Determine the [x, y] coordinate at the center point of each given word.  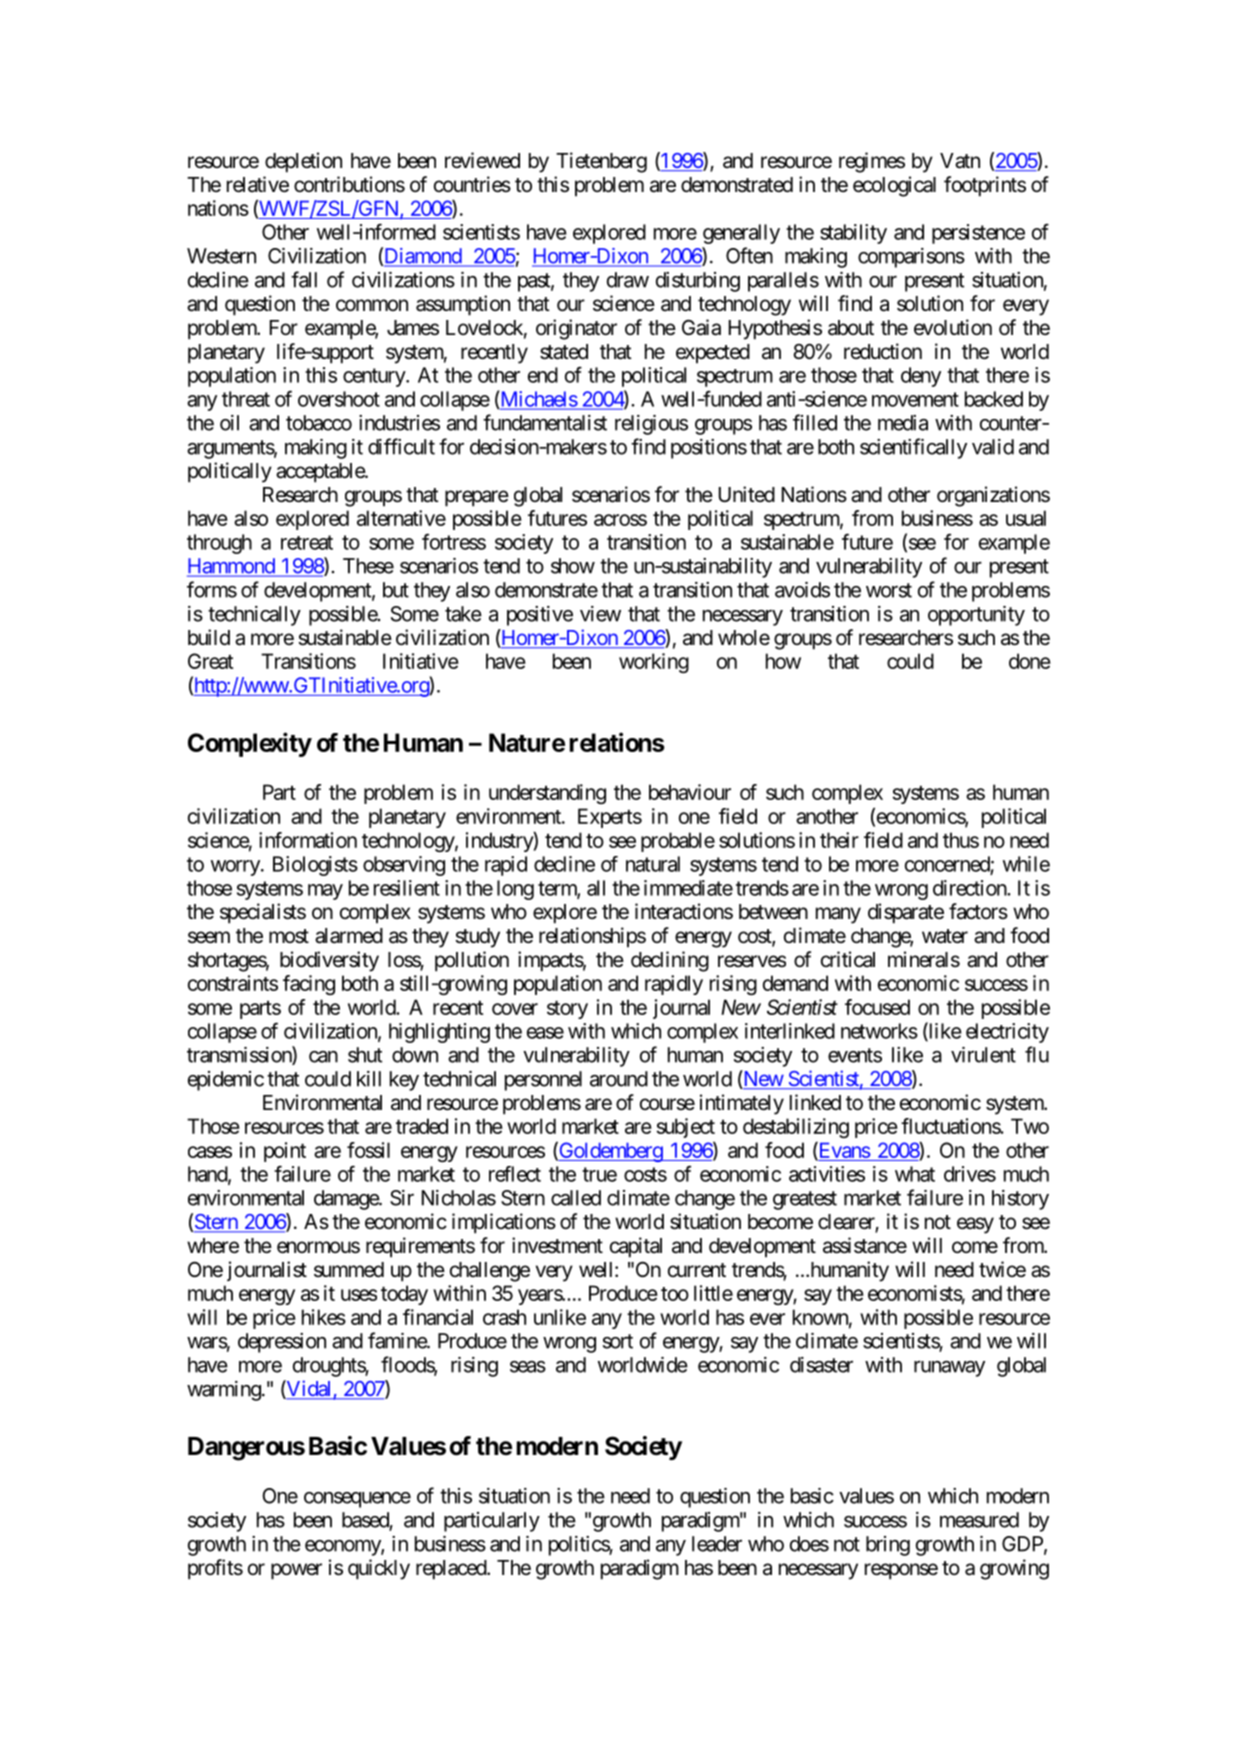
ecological [894, 186]
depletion [303, 162]
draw [628, 280]
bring [888, 1546]
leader [717, 1544]
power [296, 1571]
